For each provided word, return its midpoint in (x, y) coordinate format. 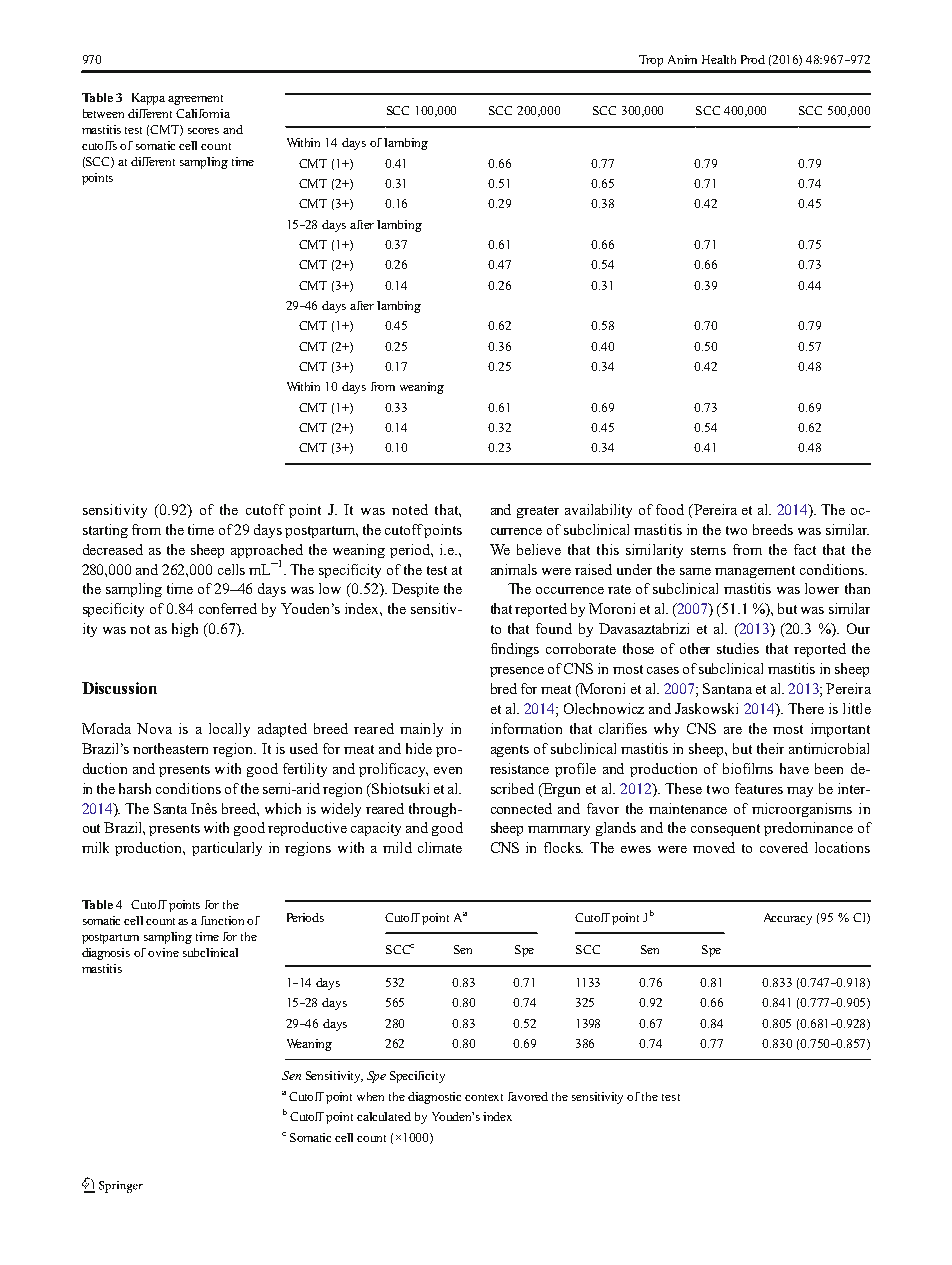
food (670, 509)
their (770, 748)
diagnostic (434, 1098)
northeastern (170, 748)
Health (719, 59)
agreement (195, 100)
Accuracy (788, 919)
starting (105, 531)
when (370, 1096)
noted (410, 509)
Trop (651, 61)
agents (510, 751)
